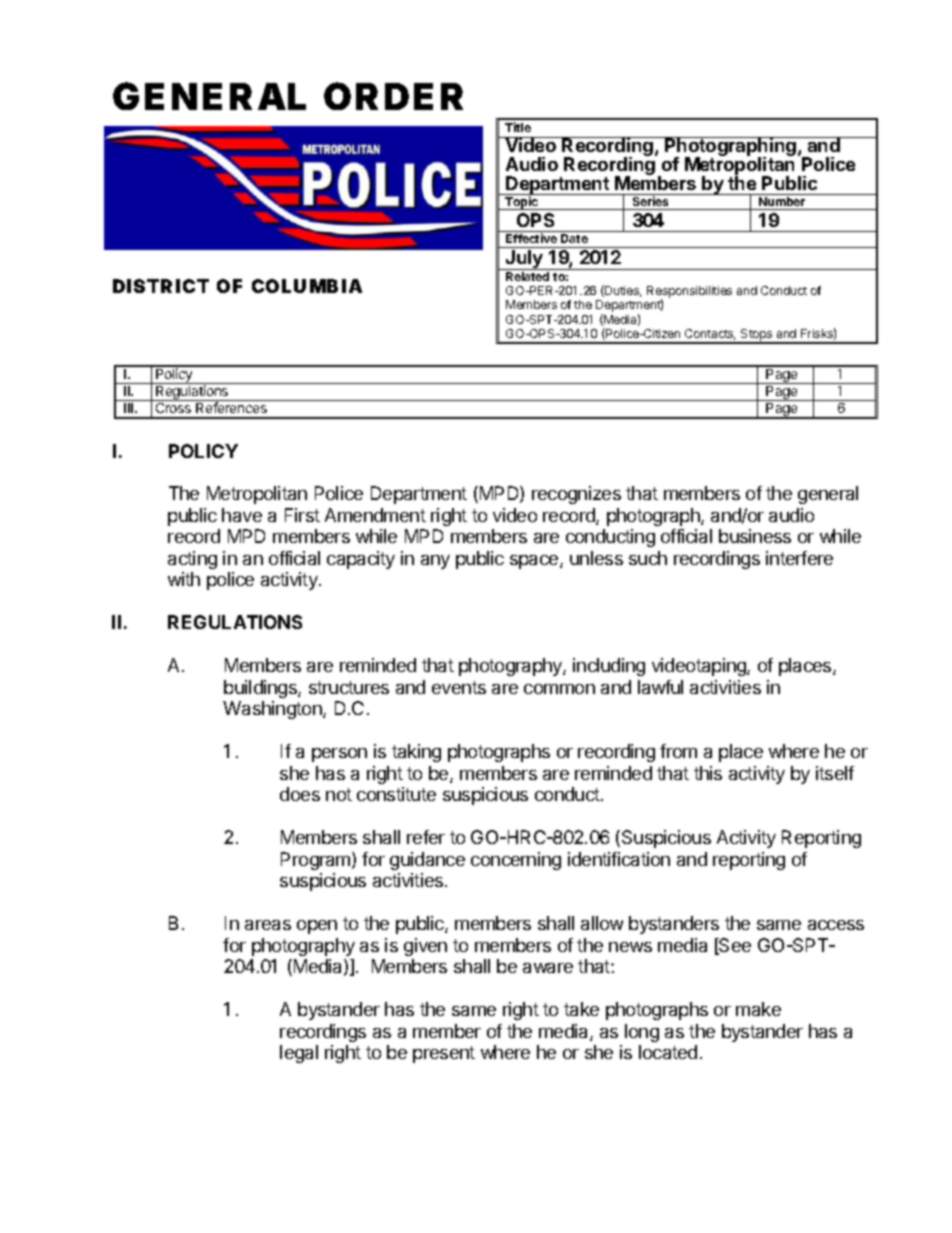  I want to click on legal, so click(299, 1054).
